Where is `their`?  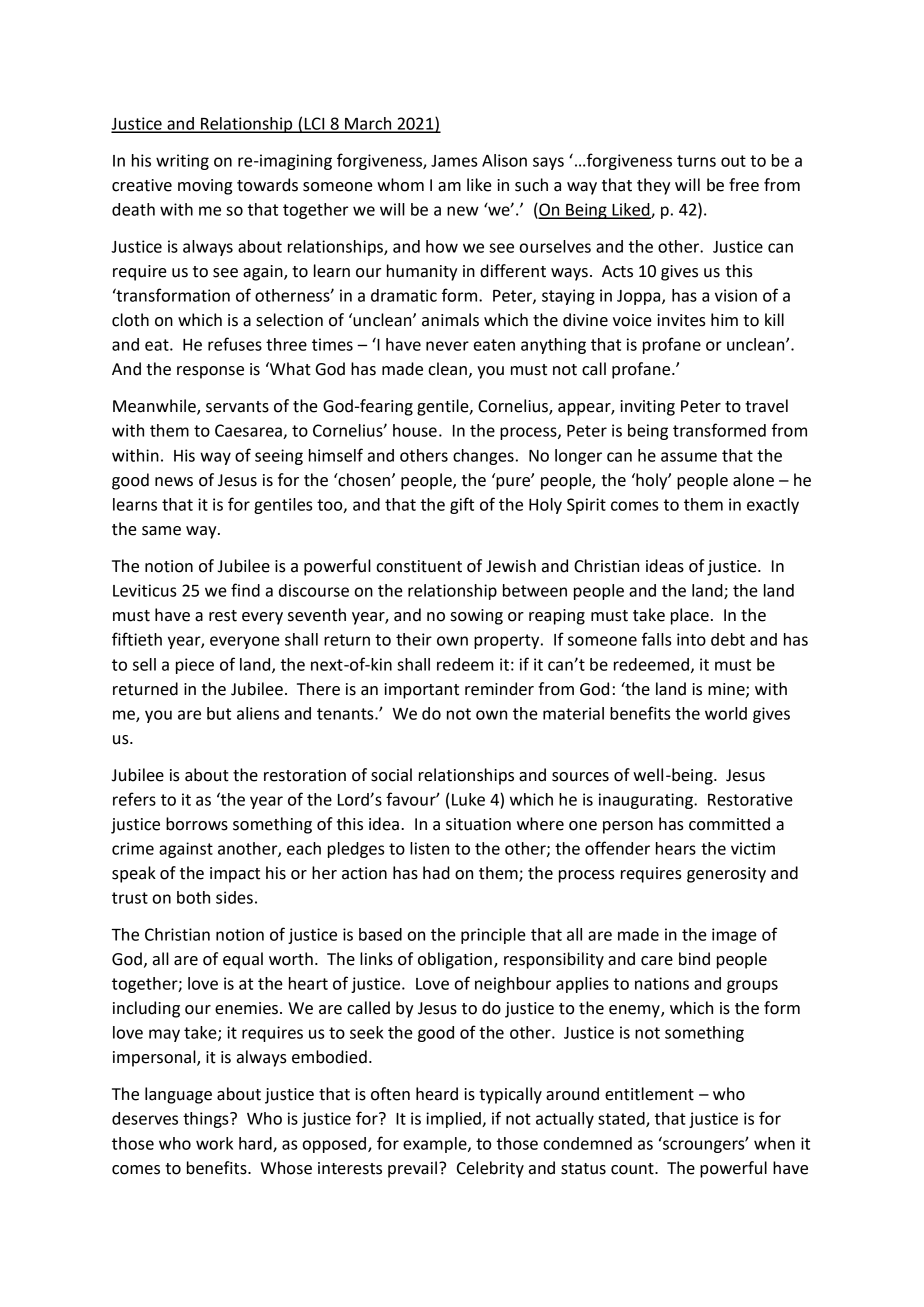 their is located at coordinates (414, 639).
